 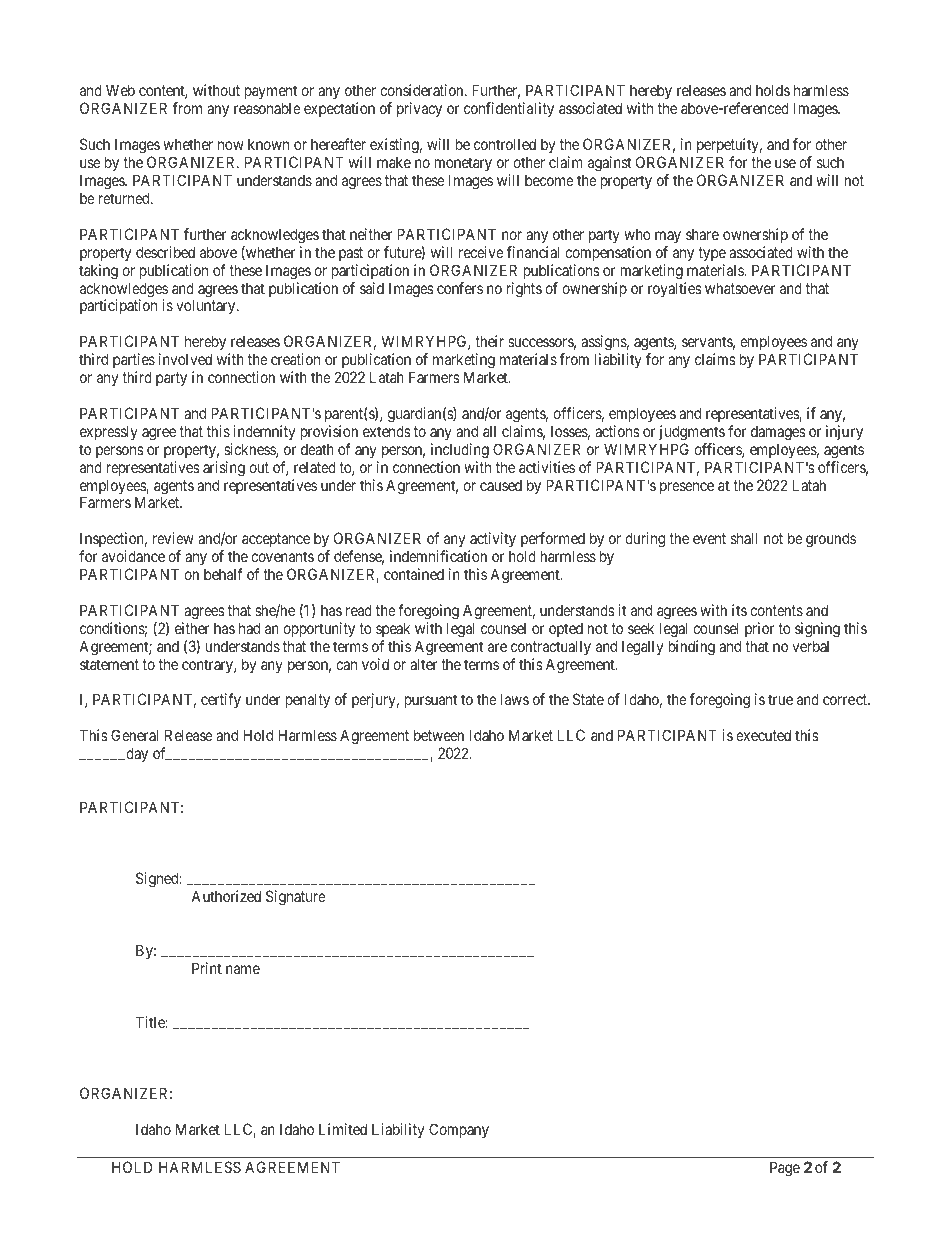 What do you see at coordinates (509, 109) in the document?
I see `confidentiality` at bounding box center [509, 109].
